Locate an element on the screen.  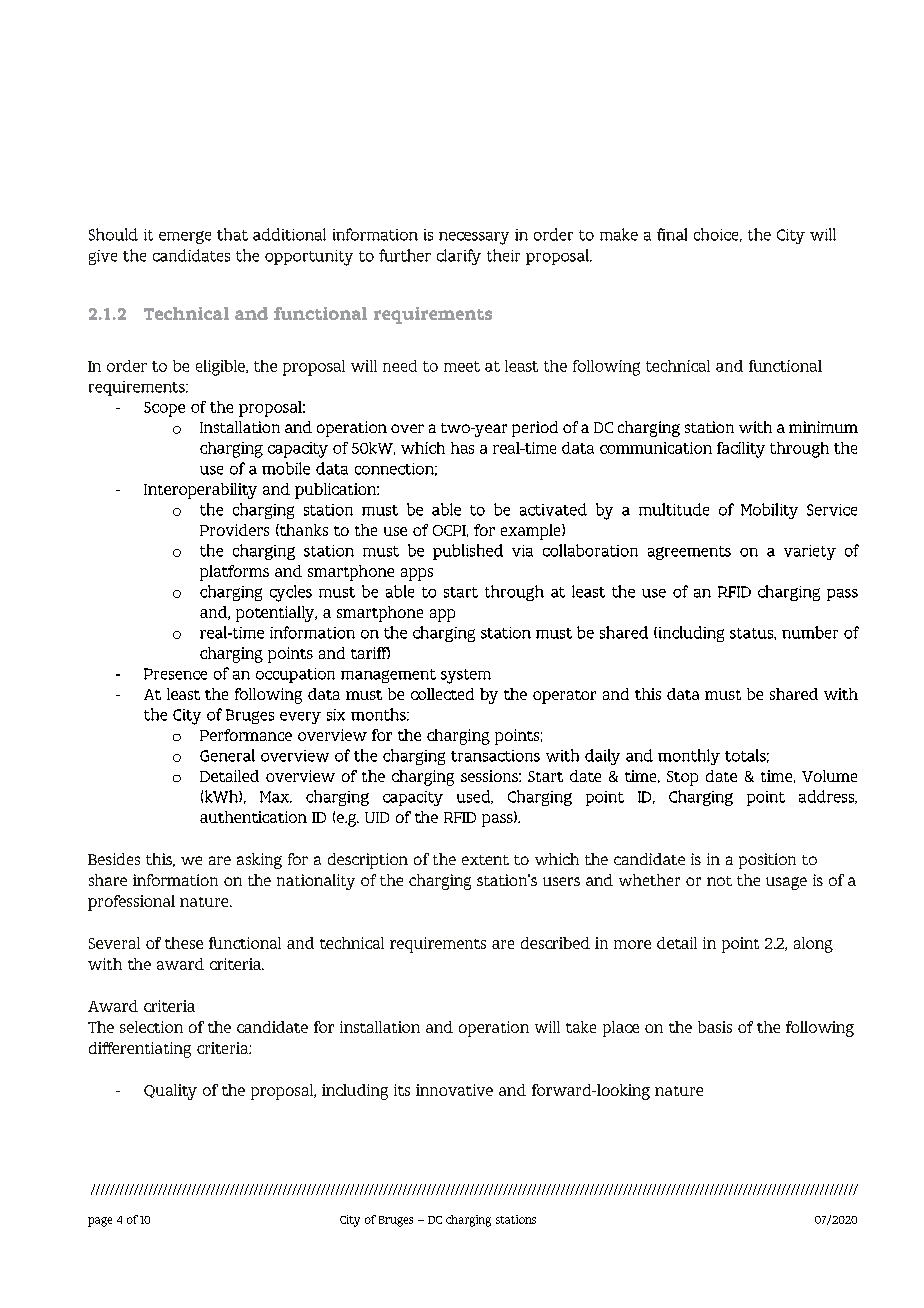
General is located at coordinates (227, 755).
